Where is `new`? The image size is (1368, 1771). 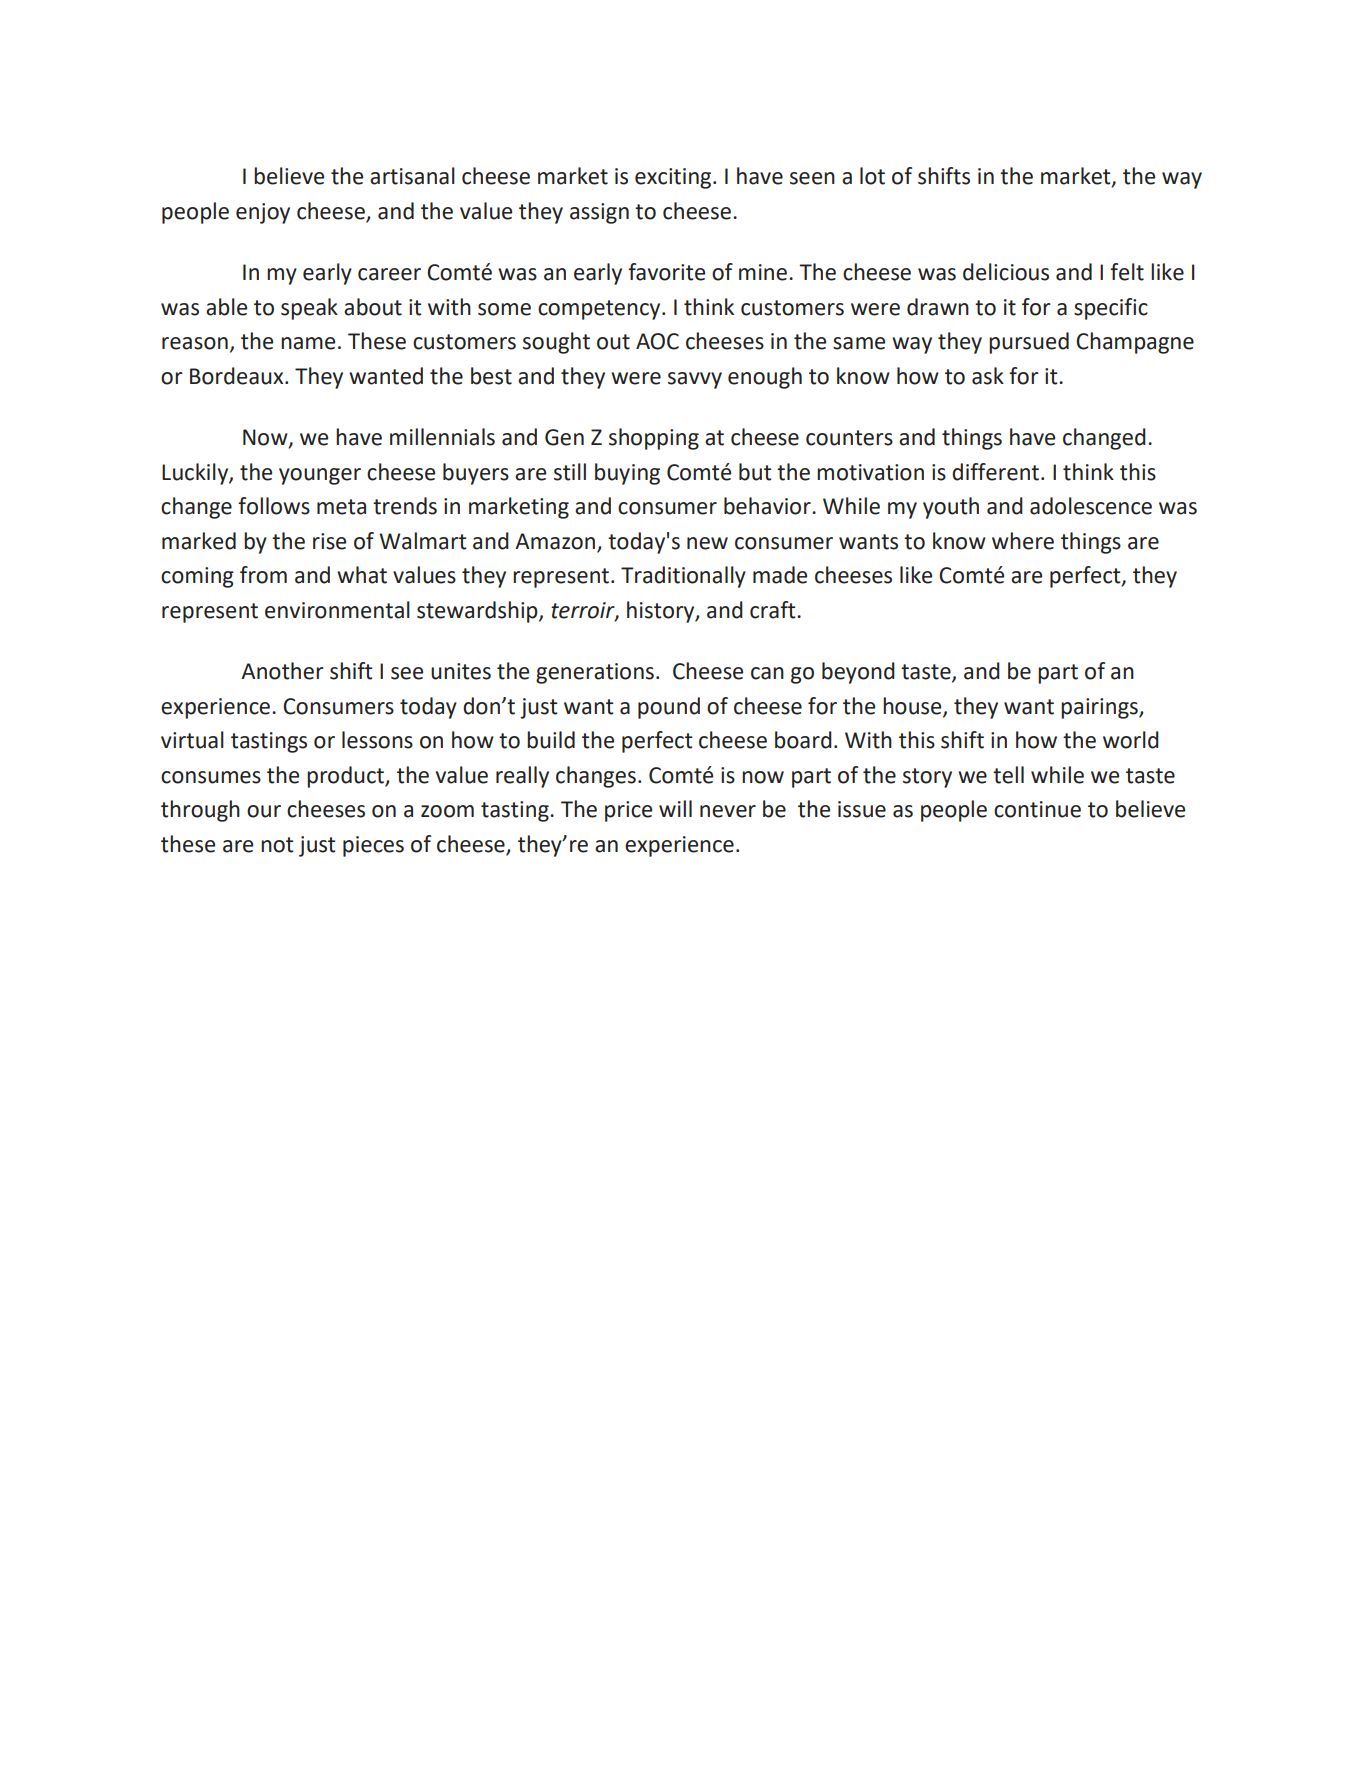
new is located at coordinates (707, 543).
